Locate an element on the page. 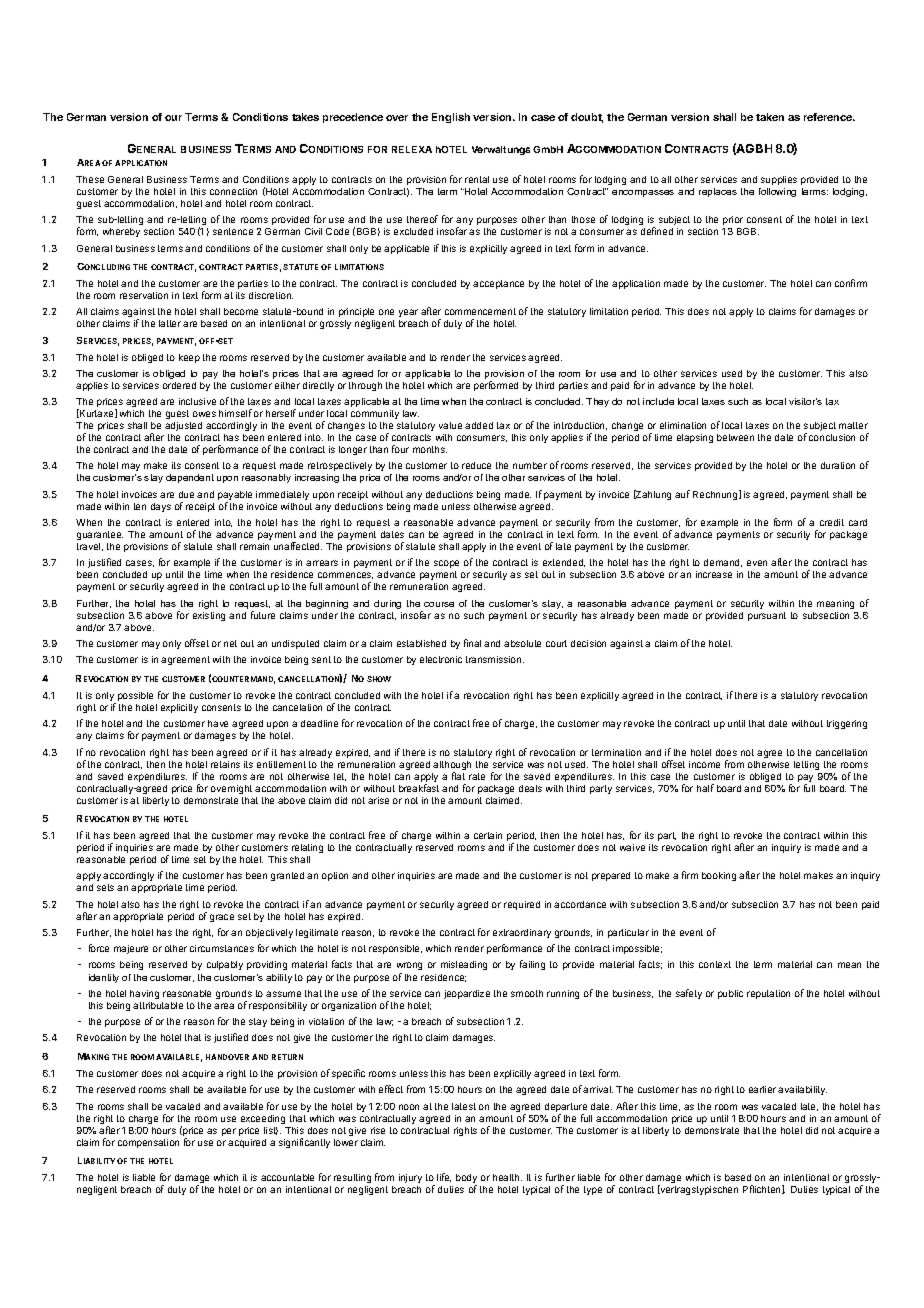 This image has width=924, height=1308. earlier is located at coordinates (762, 1089).
